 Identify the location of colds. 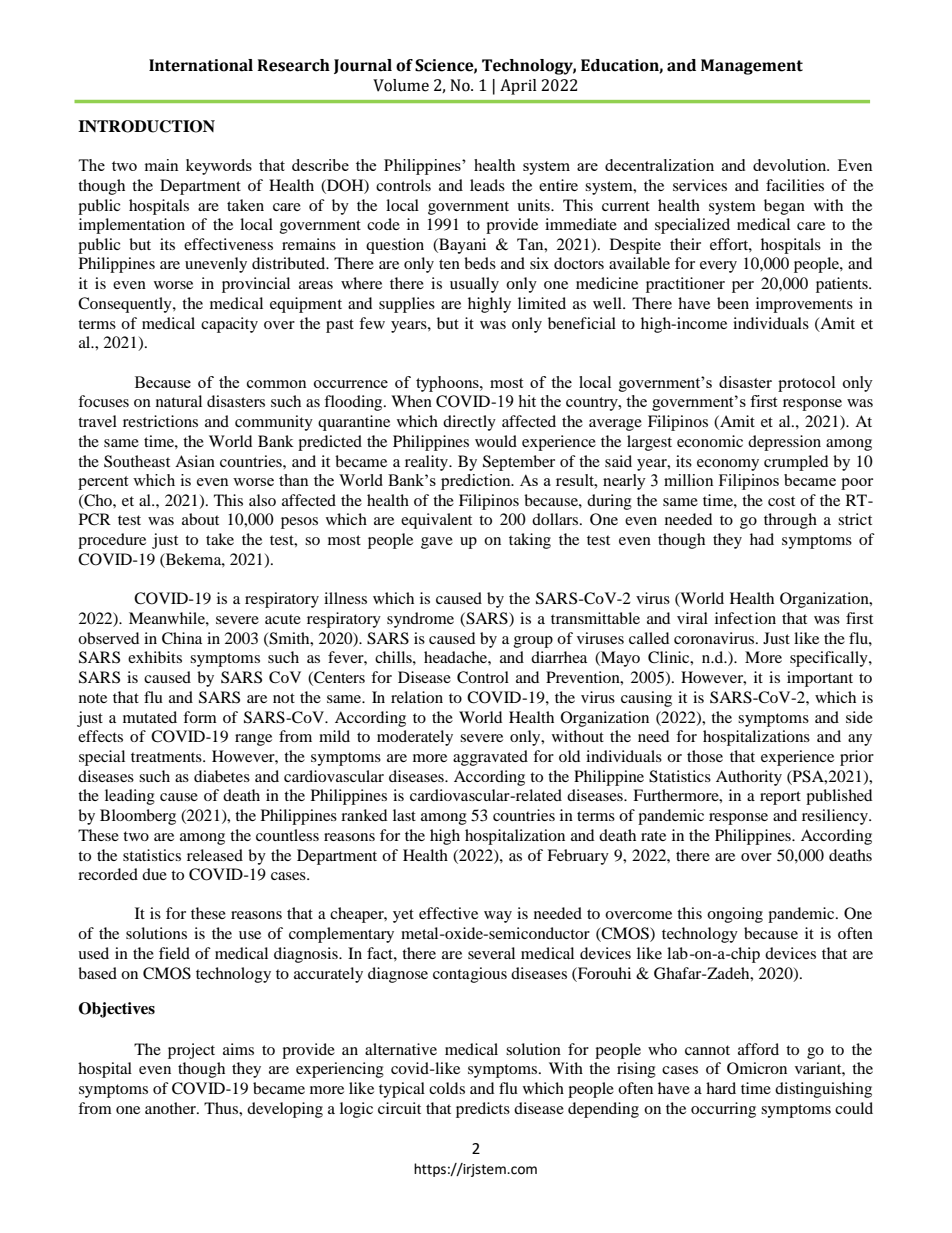
(447, 1088).
